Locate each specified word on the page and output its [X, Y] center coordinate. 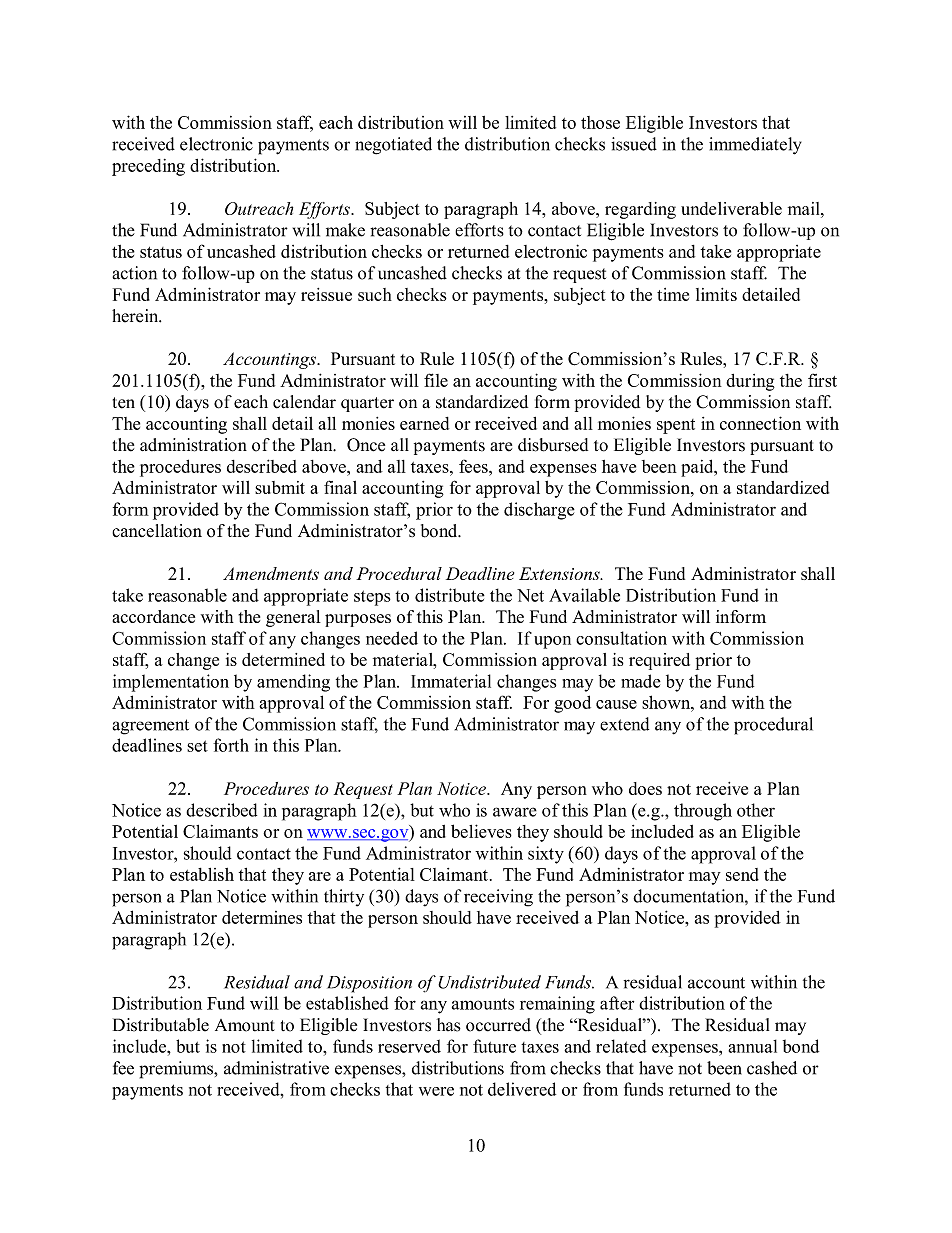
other [756, 810]
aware [515, 812]
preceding [148, 167]
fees [474, 466]
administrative [276, 1068]
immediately [755, 146]
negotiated [393, 146]
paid [698, 468]
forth [231, 745]
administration [193, 445]
